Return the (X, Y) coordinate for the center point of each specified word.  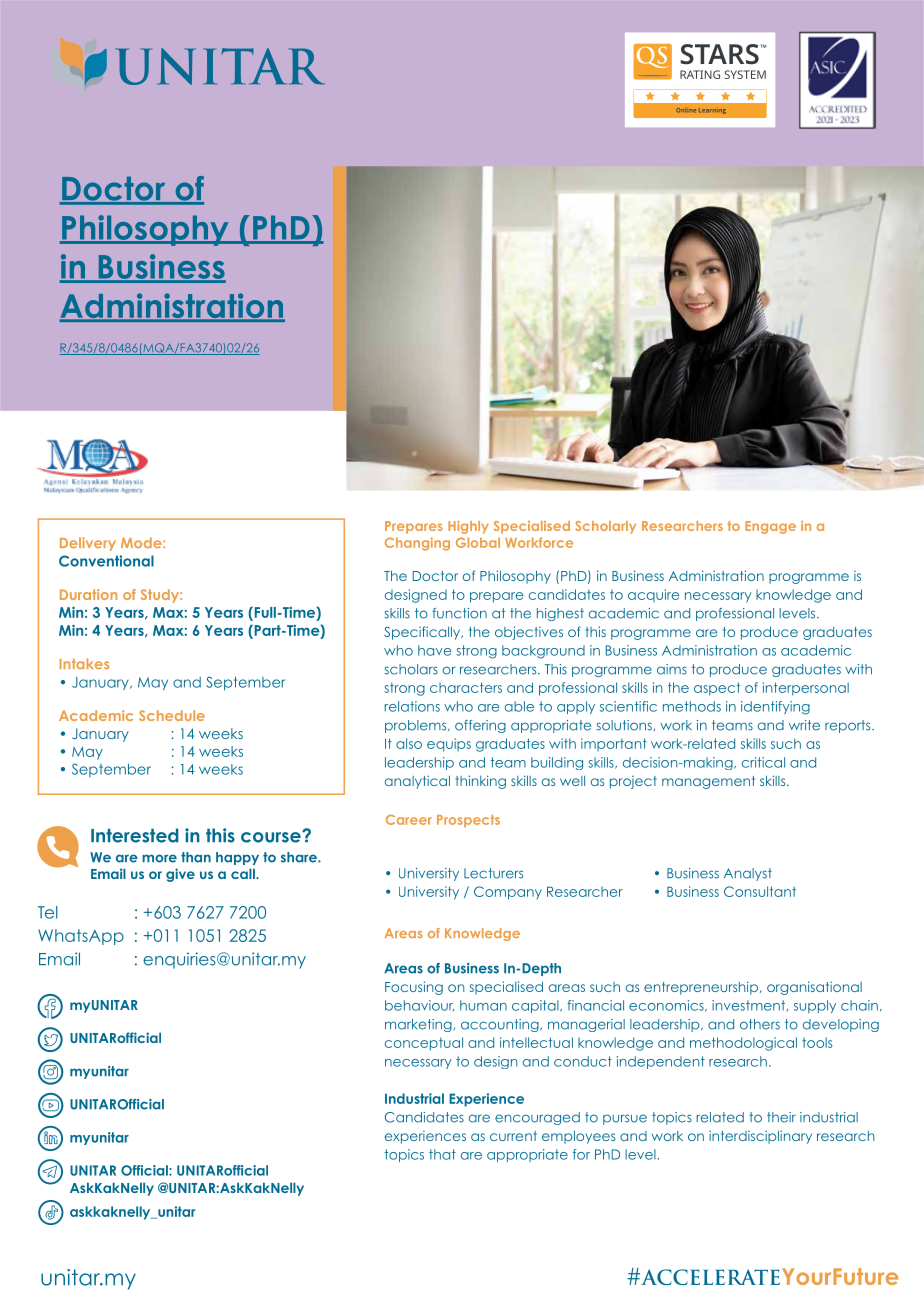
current (513, 1136)
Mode (142, 542)
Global (478, 542)
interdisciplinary (760, 1137)
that (442, 1154)
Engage (770, 527)
